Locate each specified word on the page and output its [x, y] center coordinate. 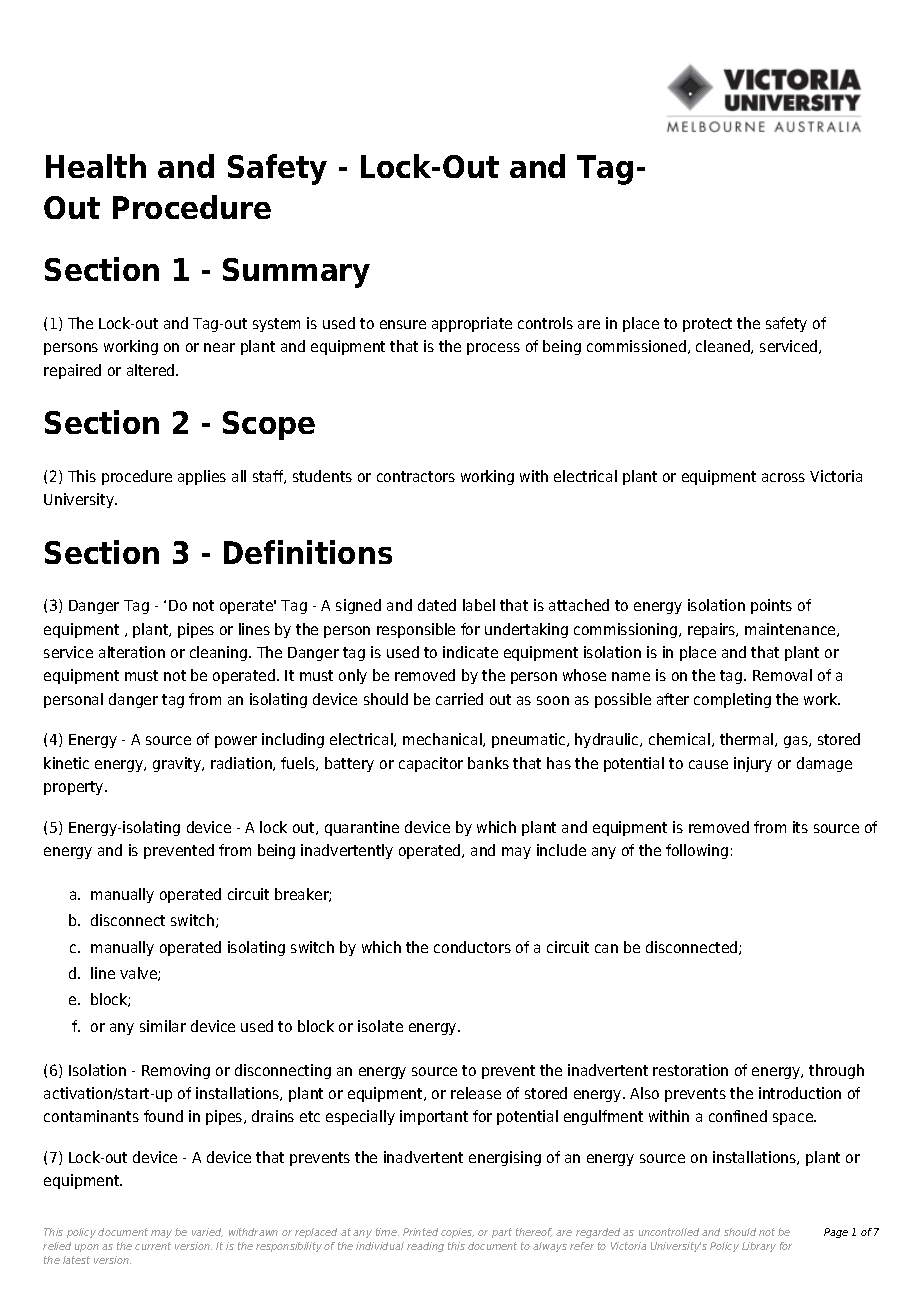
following [697, 851]
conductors [472, 947]
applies [202, 477]
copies [457, 1233]
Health [96, 166]
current [153, 1246]
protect [707, 325]
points [771, 606]
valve [139, 974]
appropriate [472, 324]
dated [437, 605]
